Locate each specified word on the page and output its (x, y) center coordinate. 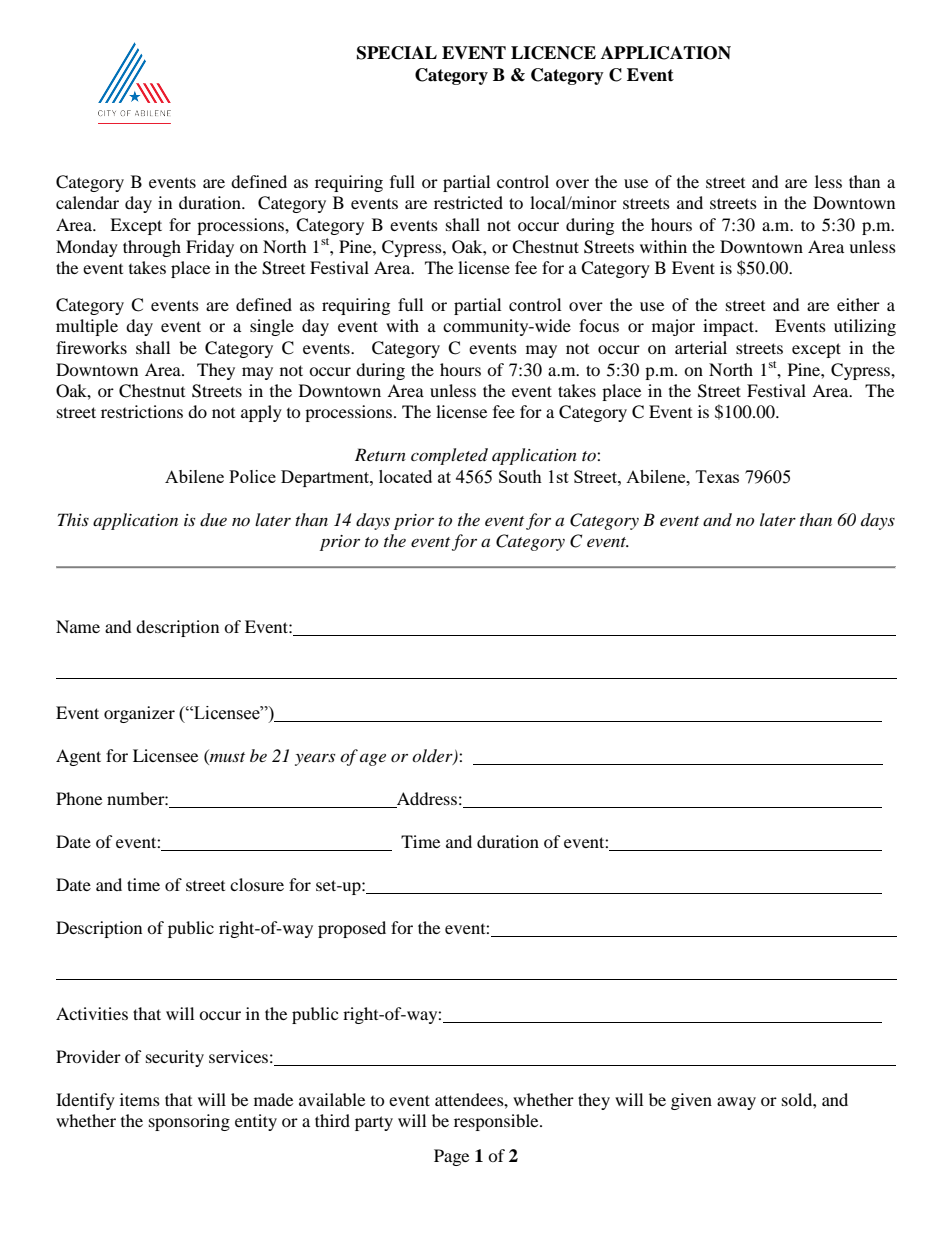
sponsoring (189, 1122)
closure (257, 884)
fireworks (91, 347)
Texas (717, 476)
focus (599, 325)
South (520, 476)
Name (78, 626)
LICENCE (553, 53)
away (736, 1103)
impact (729, 327)
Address (426, 800)
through (152, 248)
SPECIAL (397, 53)
